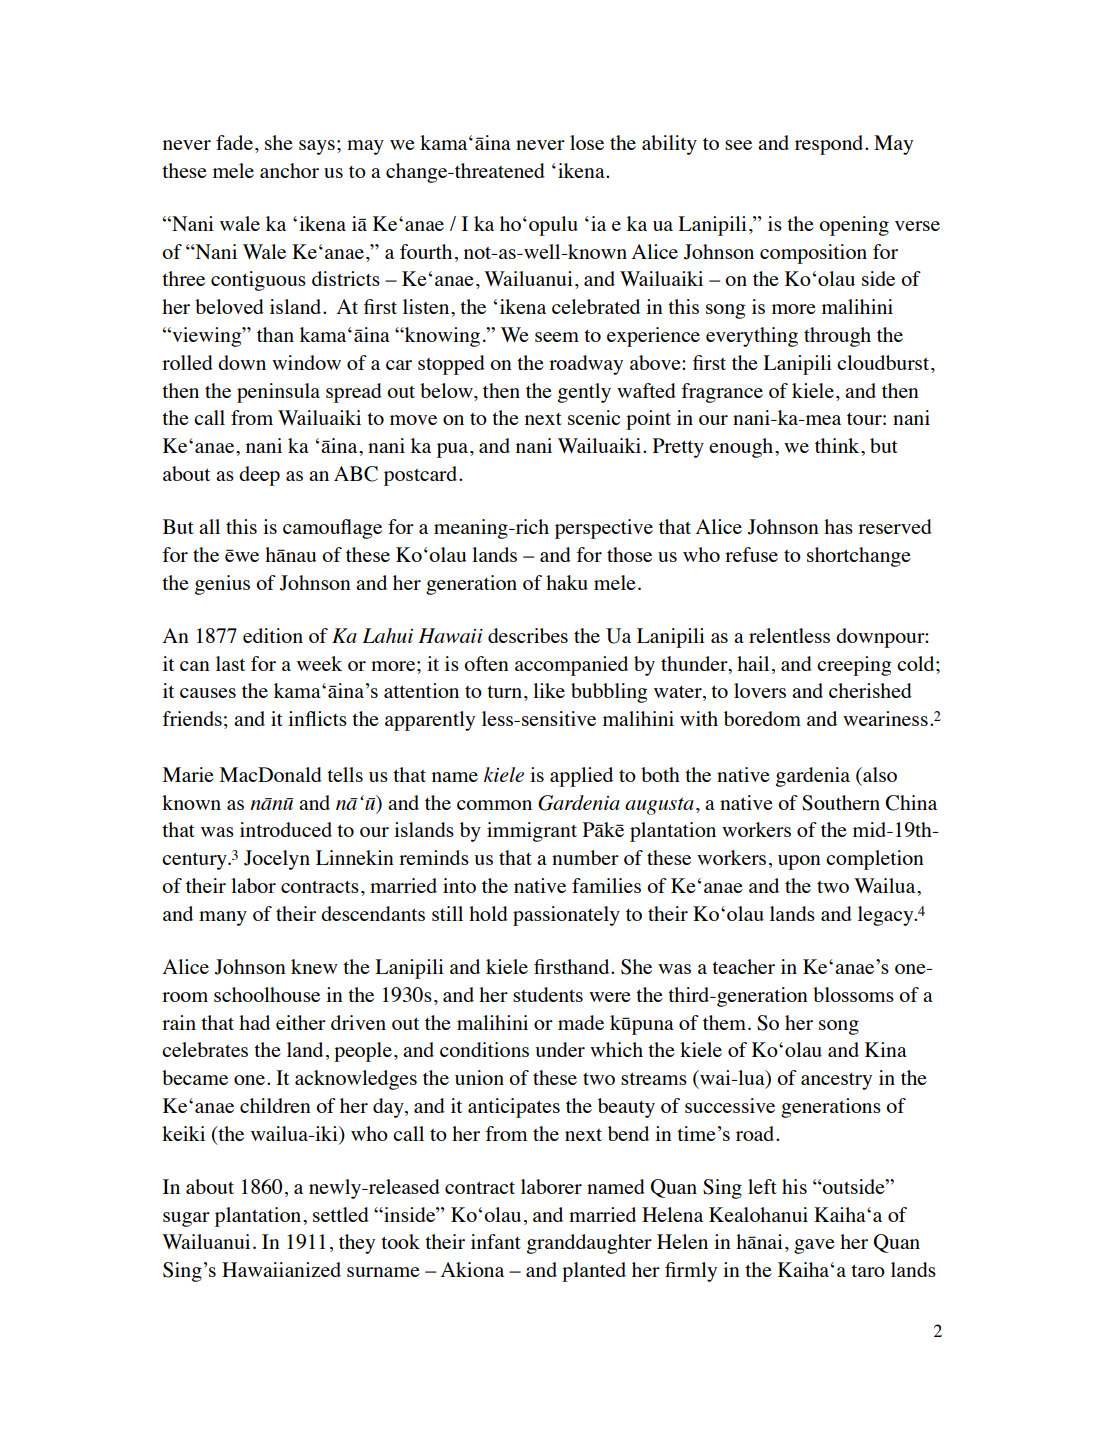 The height and width of the page is (1430, 1105). What do you see at coordinates (549, 690) in the page?
I see `like` at bounding box center [549, 690].
